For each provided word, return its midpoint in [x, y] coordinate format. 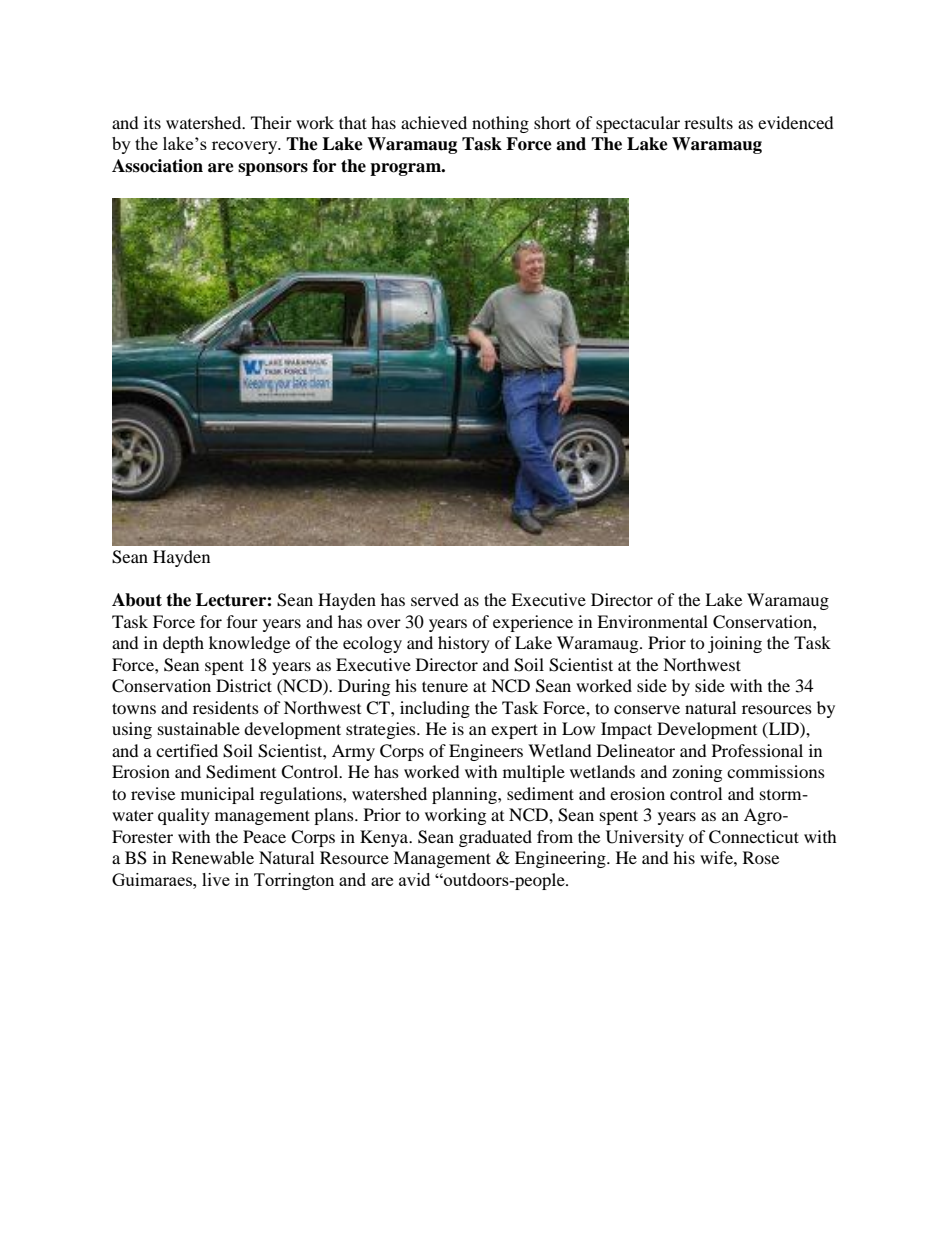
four [242, 621]
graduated [495, 838]
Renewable [213, 857]
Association [157, 166]
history [464, 644]
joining [735, 644]
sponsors [273, 169]
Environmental [652, 621]
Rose [761, 857]
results [708, 122]
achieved [434, 122]
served [435, 599]
